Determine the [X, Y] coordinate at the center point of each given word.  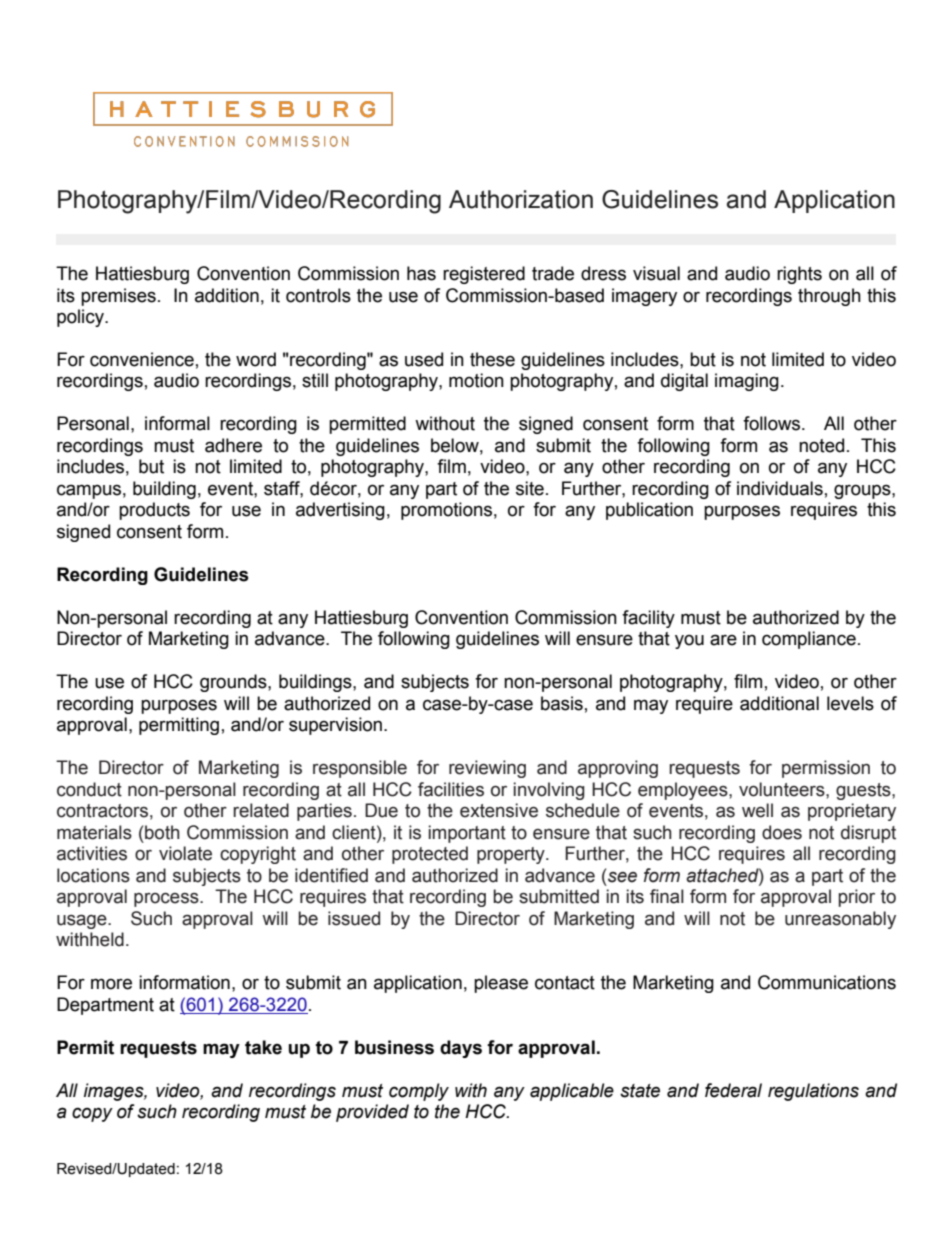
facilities [451, 789]
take [263, 1047]
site [530, 488]
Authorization [521, 199]
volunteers [783, 789]
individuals [780, 488]
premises [118, 297]
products [154, 511]
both [162, 832]
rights [799, 275]
